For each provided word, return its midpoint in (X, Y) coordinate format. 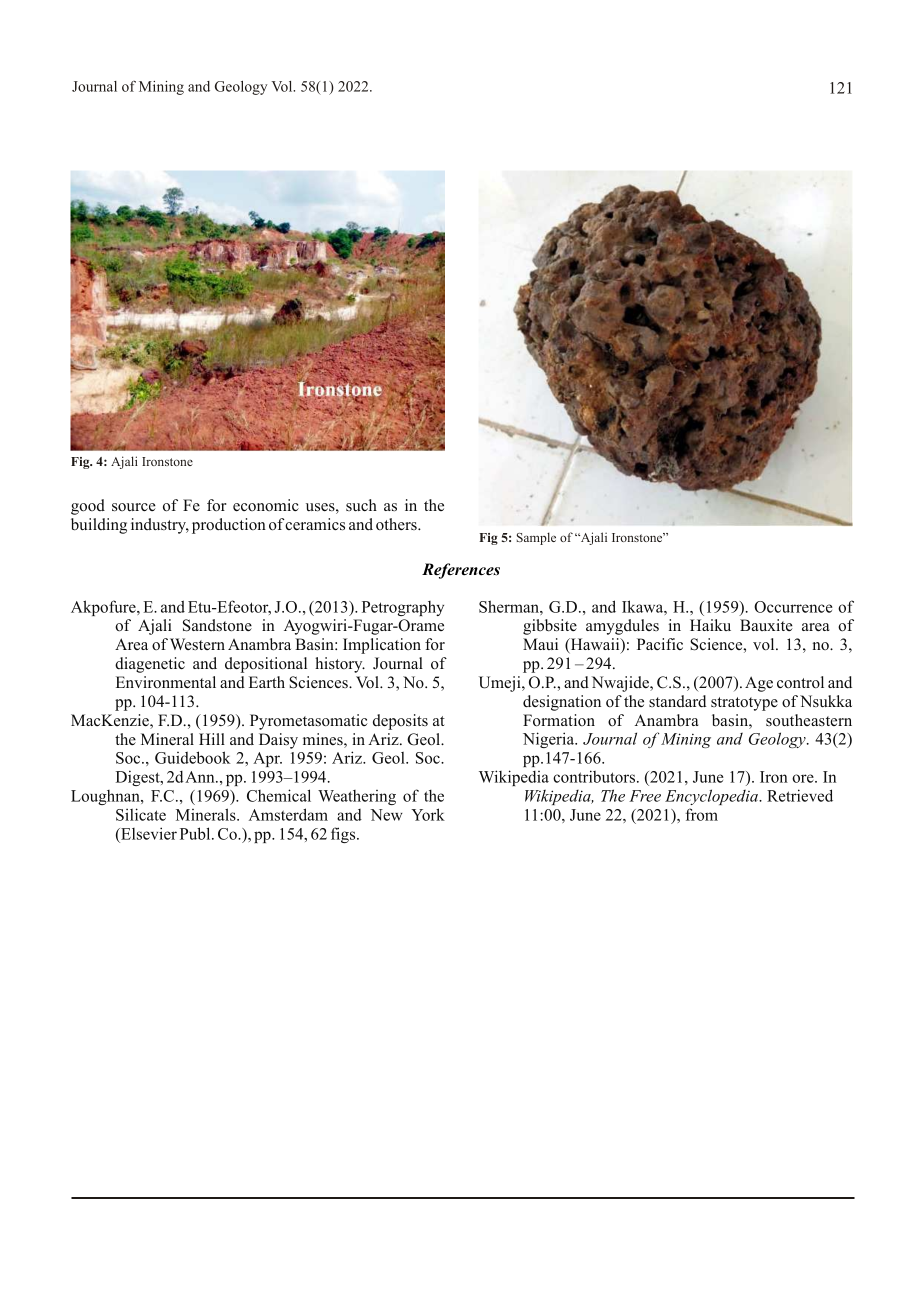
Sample (536, 538)
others (397, 524)
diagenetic (150, 665)
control (800, 682)
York (428, 814)
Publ (196, 833)
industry (160, 526)
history (340, 665)
